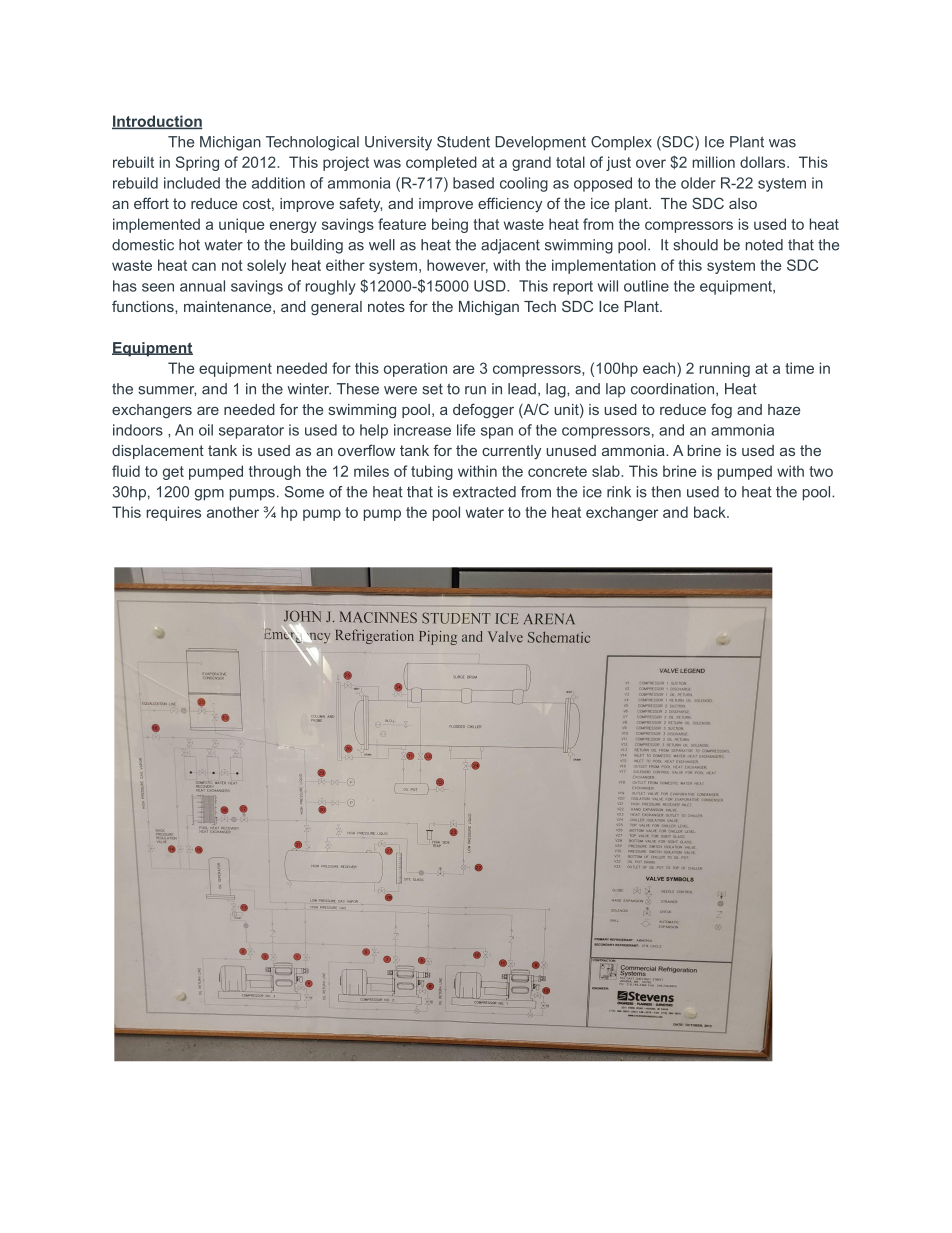 The width and height of the page is (952, 1233). What do you see at coordinates (432, 389) in the page?
I see `set` at bounding box center [432, 389].
